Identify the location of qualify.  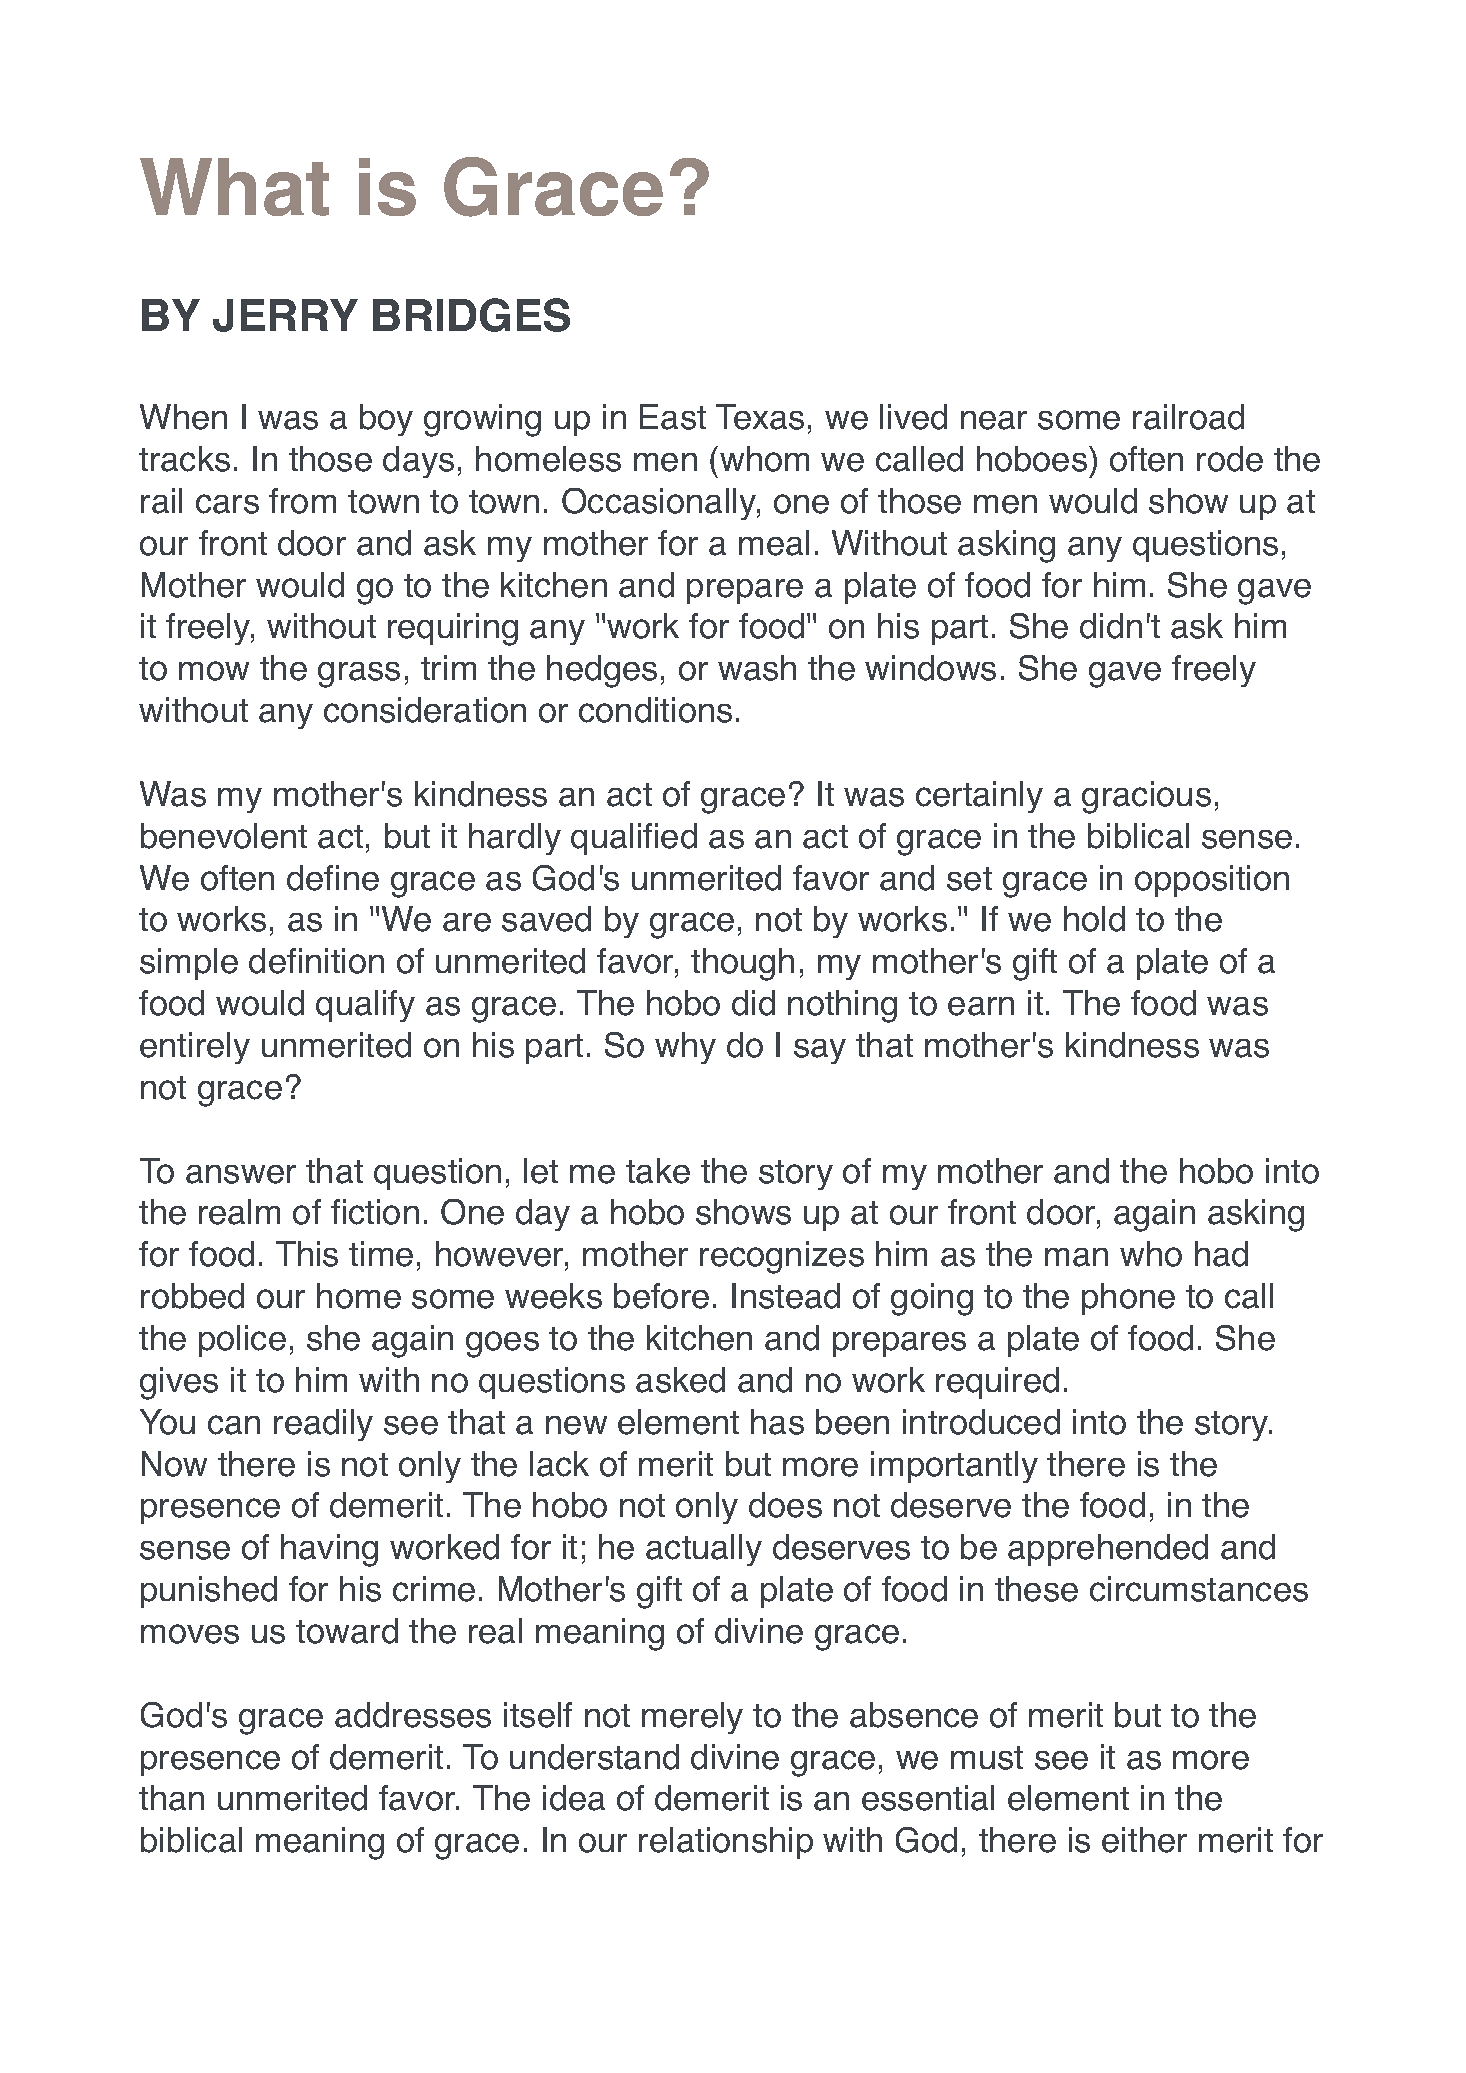
(365, 1006).
